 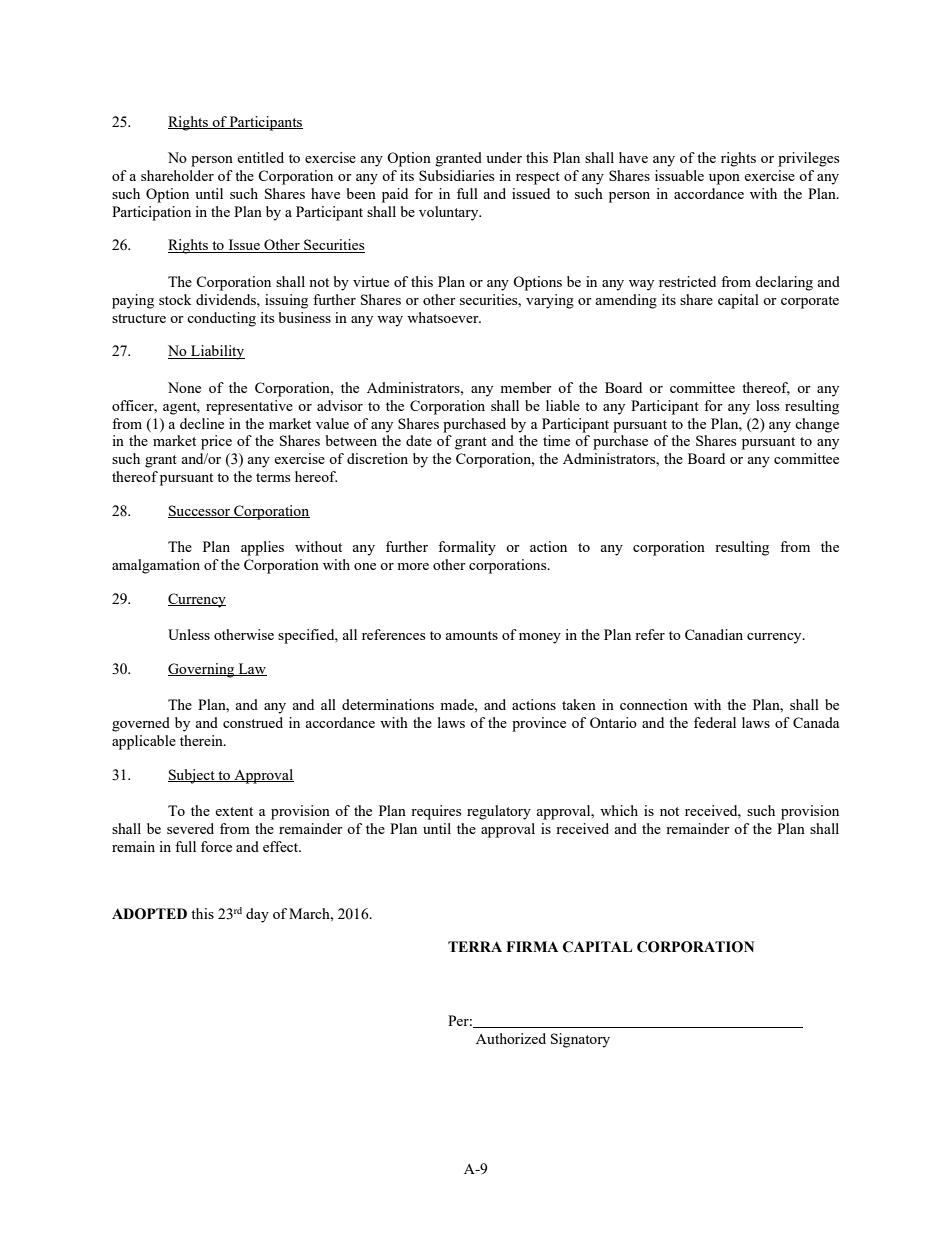 I want to click on province, so click(x=539, y=724).
